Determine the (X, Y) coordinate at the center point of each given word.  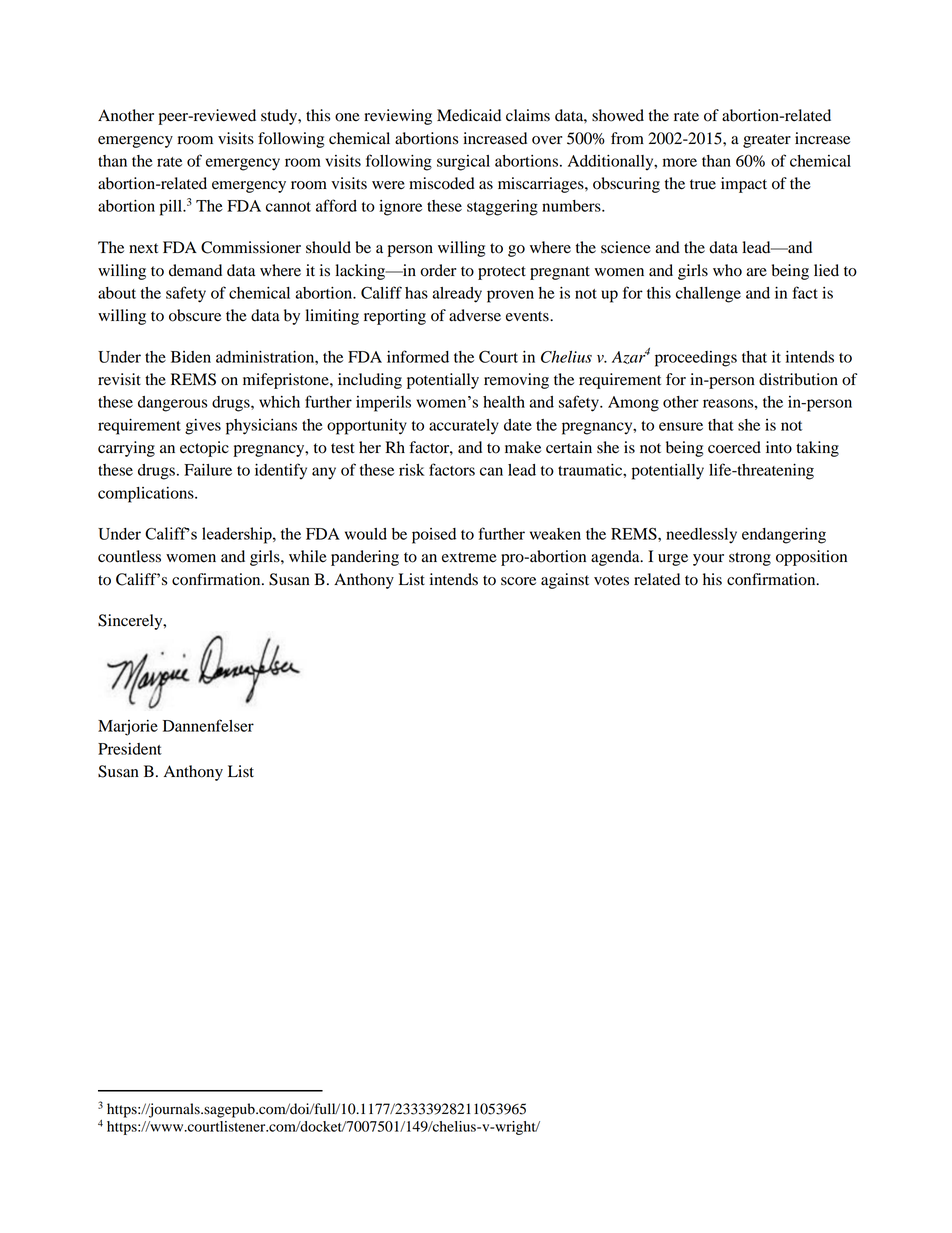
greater (767, 141)
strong (750, 559)
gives (203, 427)
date (518, 425)
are (756, 272)
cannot (288, 207)
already (457, 295)
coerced (734, 447)
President (130, 749)
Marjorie (128, 728)
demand (195, 270)
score (518, 581)
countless (129, 556)
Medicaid (469, 115)
